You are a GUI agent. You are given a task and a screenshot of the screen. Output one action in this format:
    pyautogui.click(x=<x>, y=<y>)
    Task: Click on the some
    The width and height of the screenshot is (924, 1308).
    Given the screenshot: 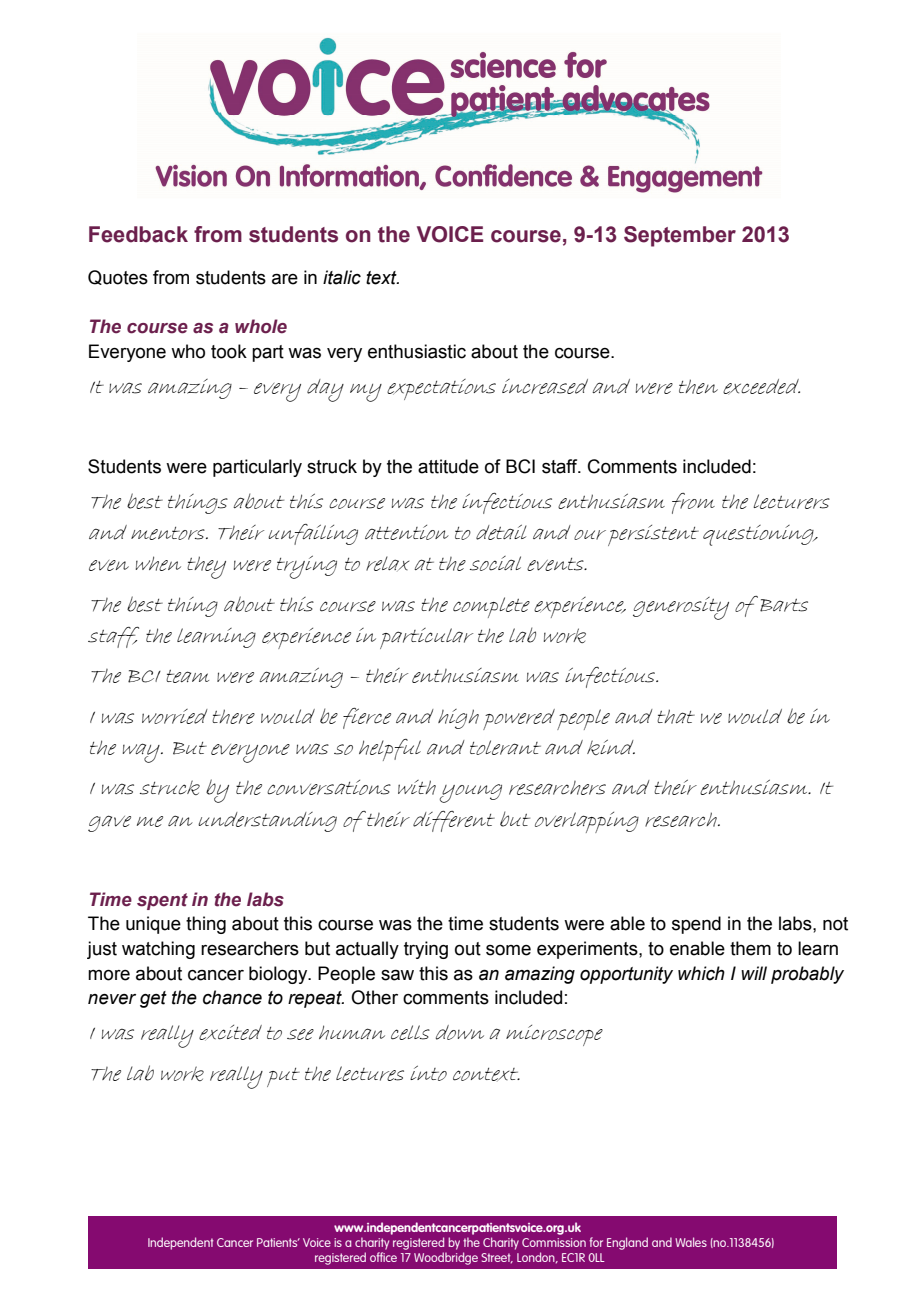 What is the action you would take?
    pyautogui.click(x=508, y=950)
